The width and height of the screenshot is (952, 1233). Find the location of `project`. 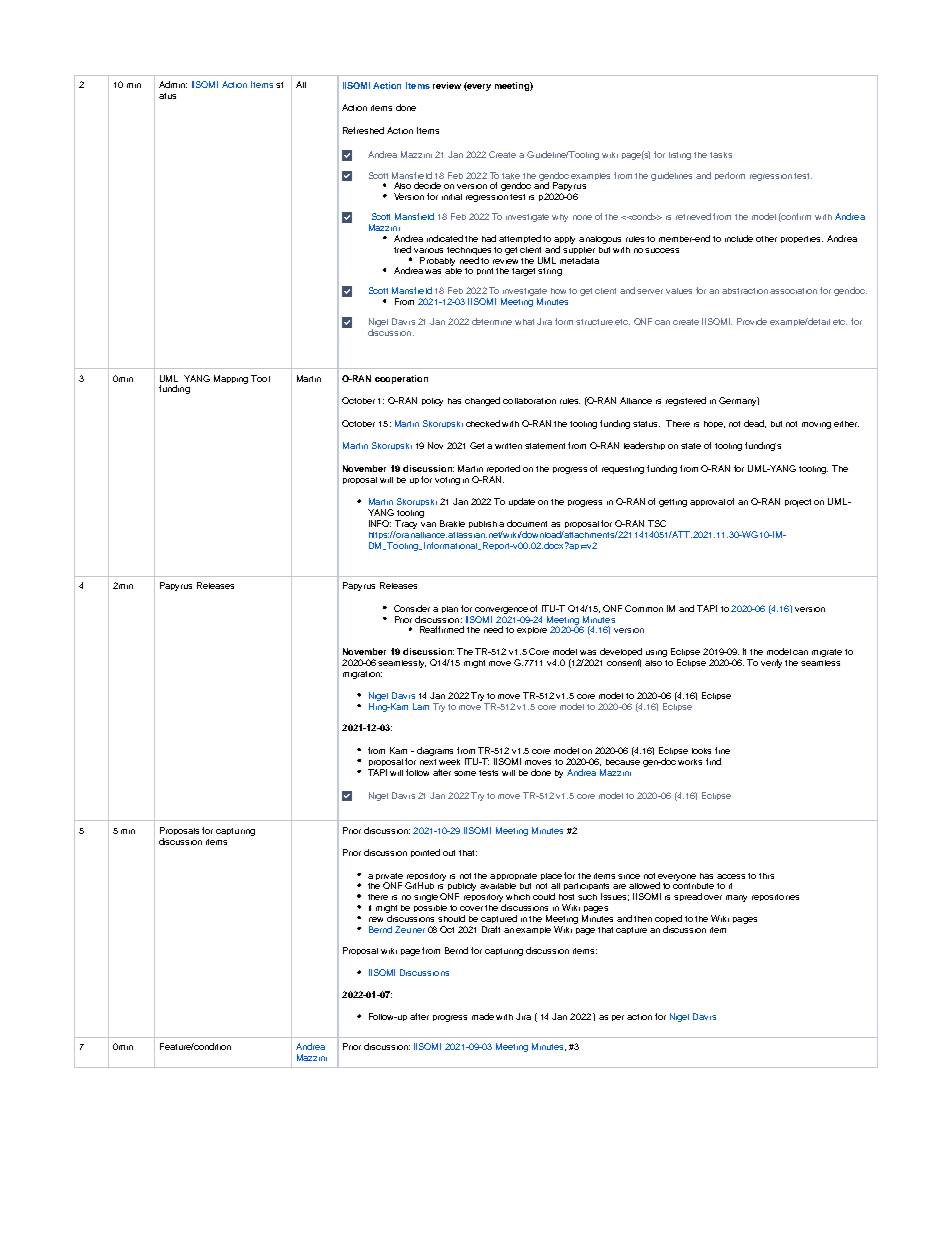

project is located at coordinates (798, 503).
